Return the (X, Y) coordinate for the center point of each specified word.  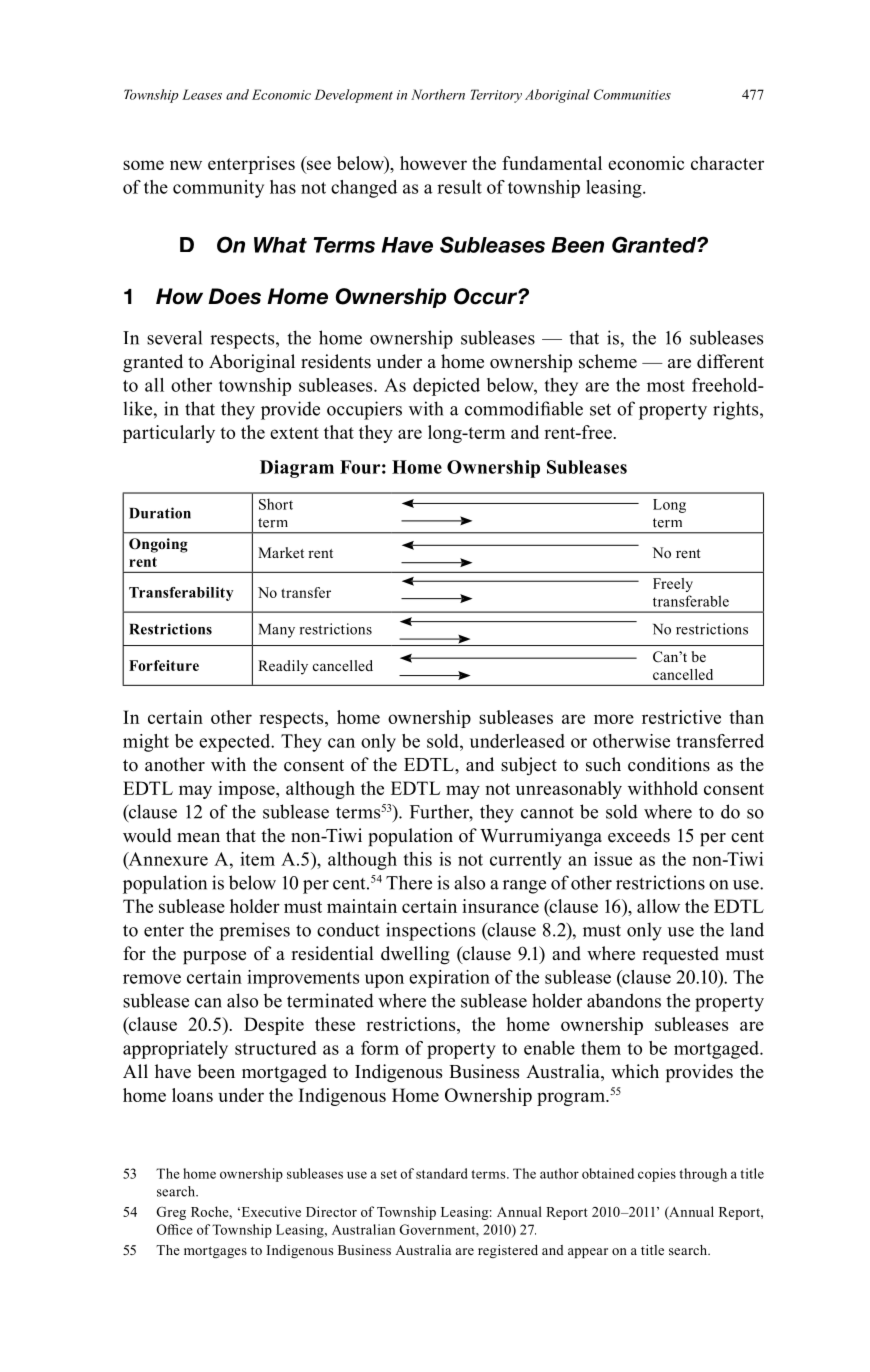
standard (442, 1173)
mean (198, 838)
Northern (438, 94)
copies (657, 1175)
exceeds (639, 835)
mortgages (215, 1252)
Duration (160, 513)
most (666, 386)
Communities (632, 94)
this (417, 859)
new (186, 165)
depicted (446, 387)
